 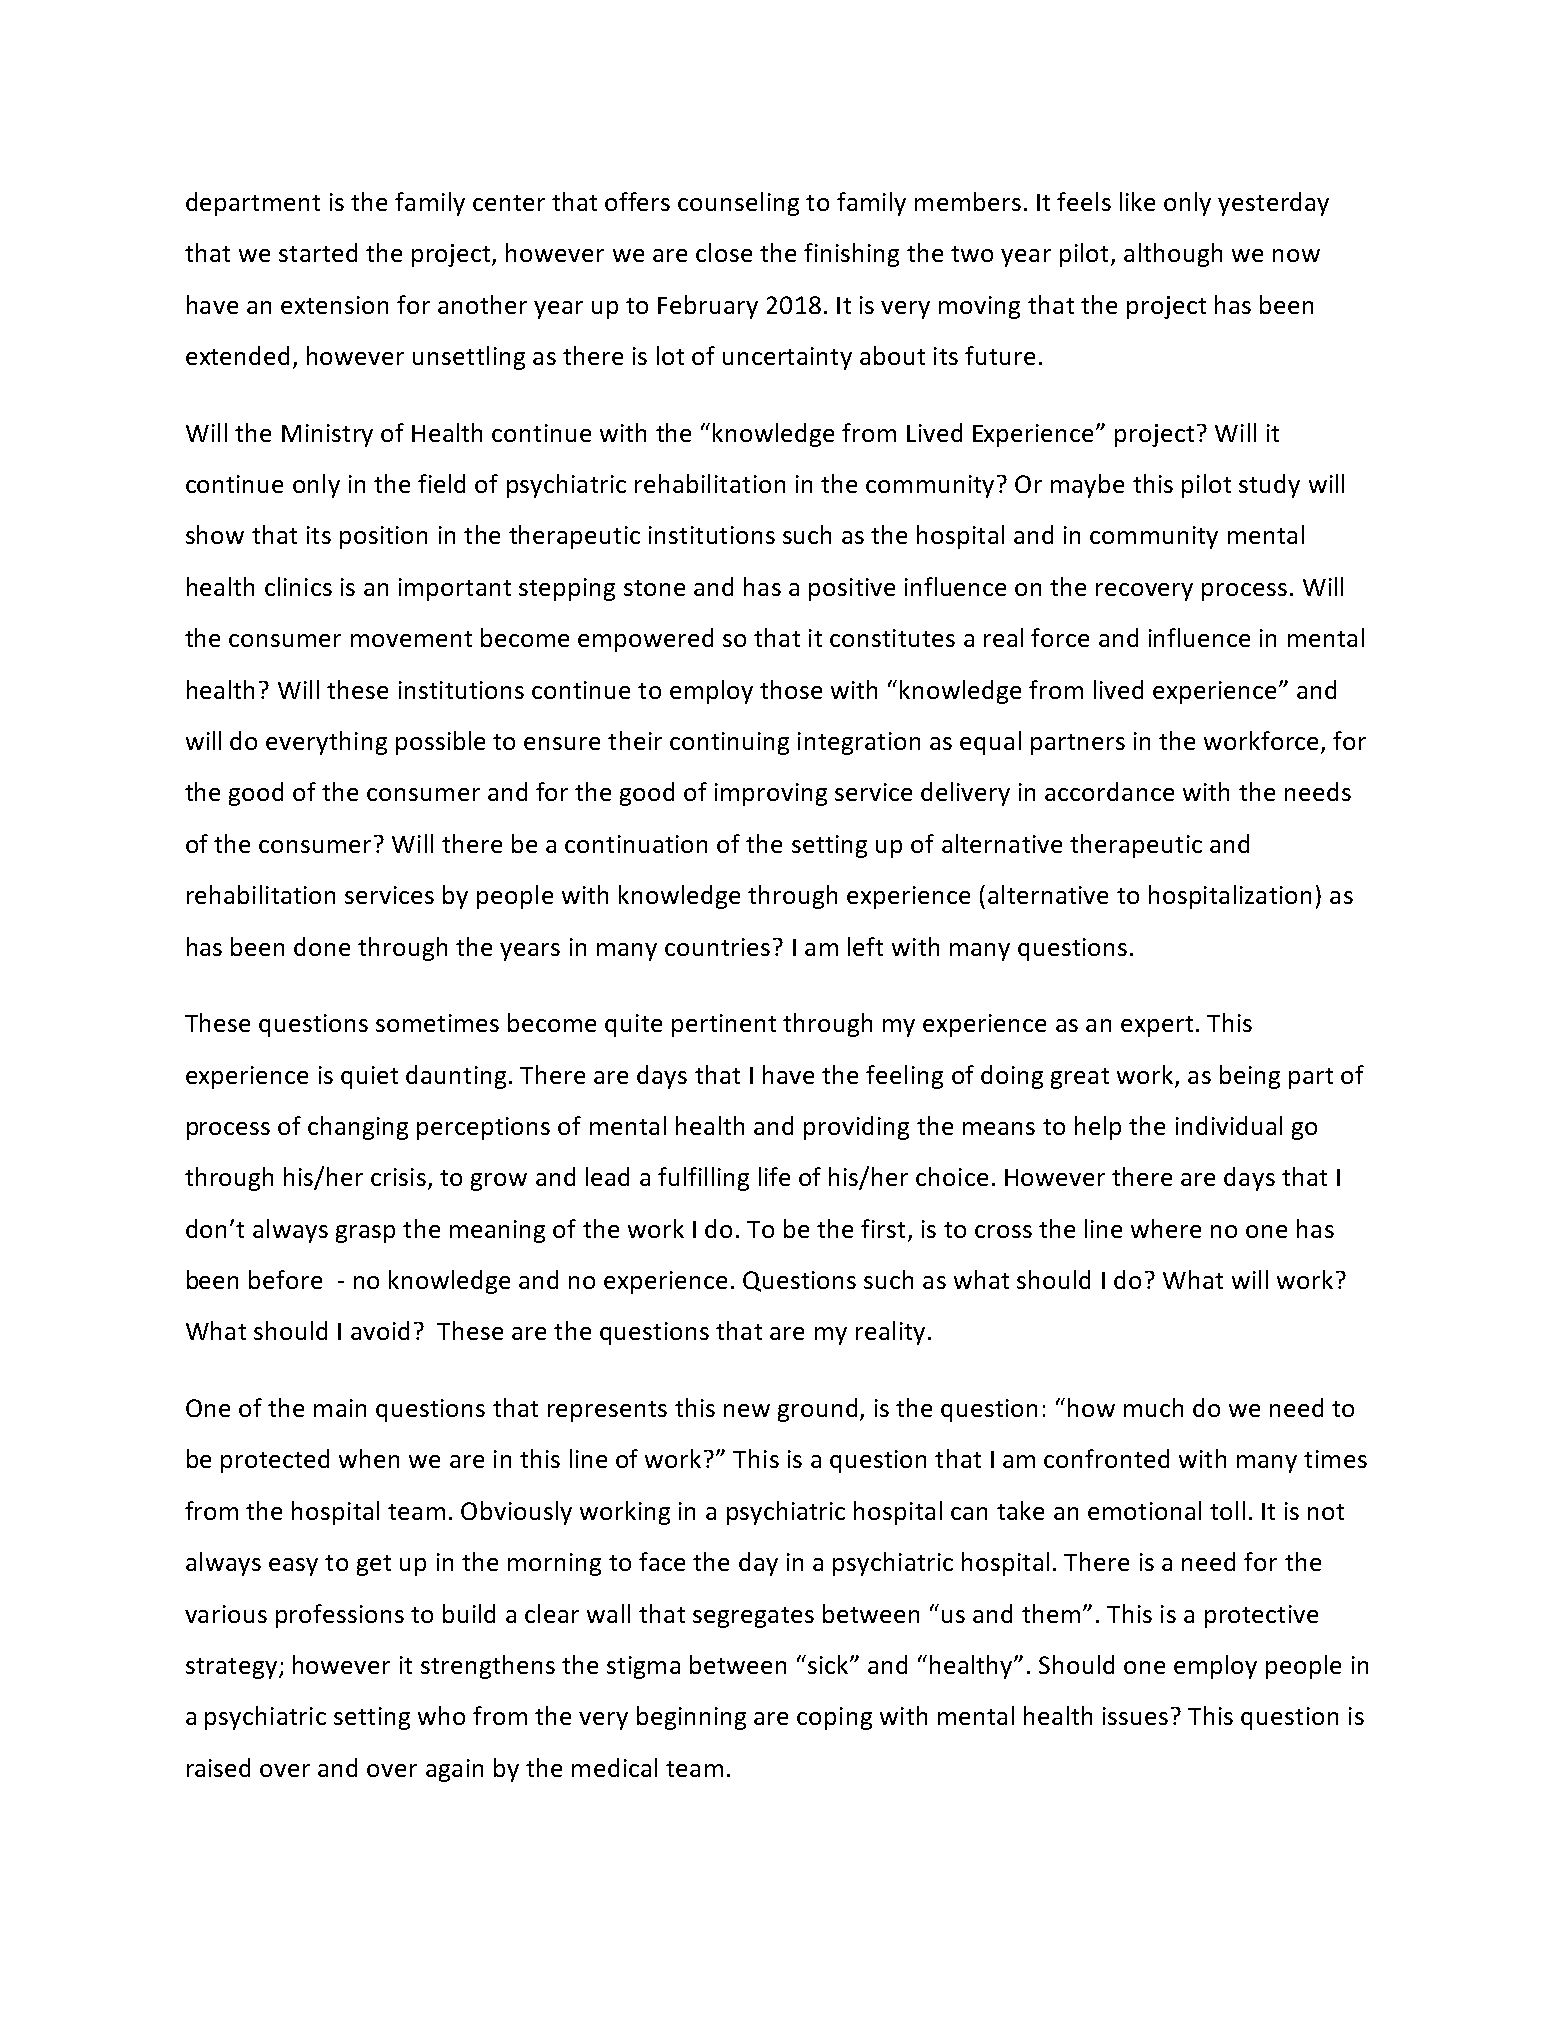 What do you see at coordinates (322, 946) in the document?
I see `done` at bounding box center [322, 946].
